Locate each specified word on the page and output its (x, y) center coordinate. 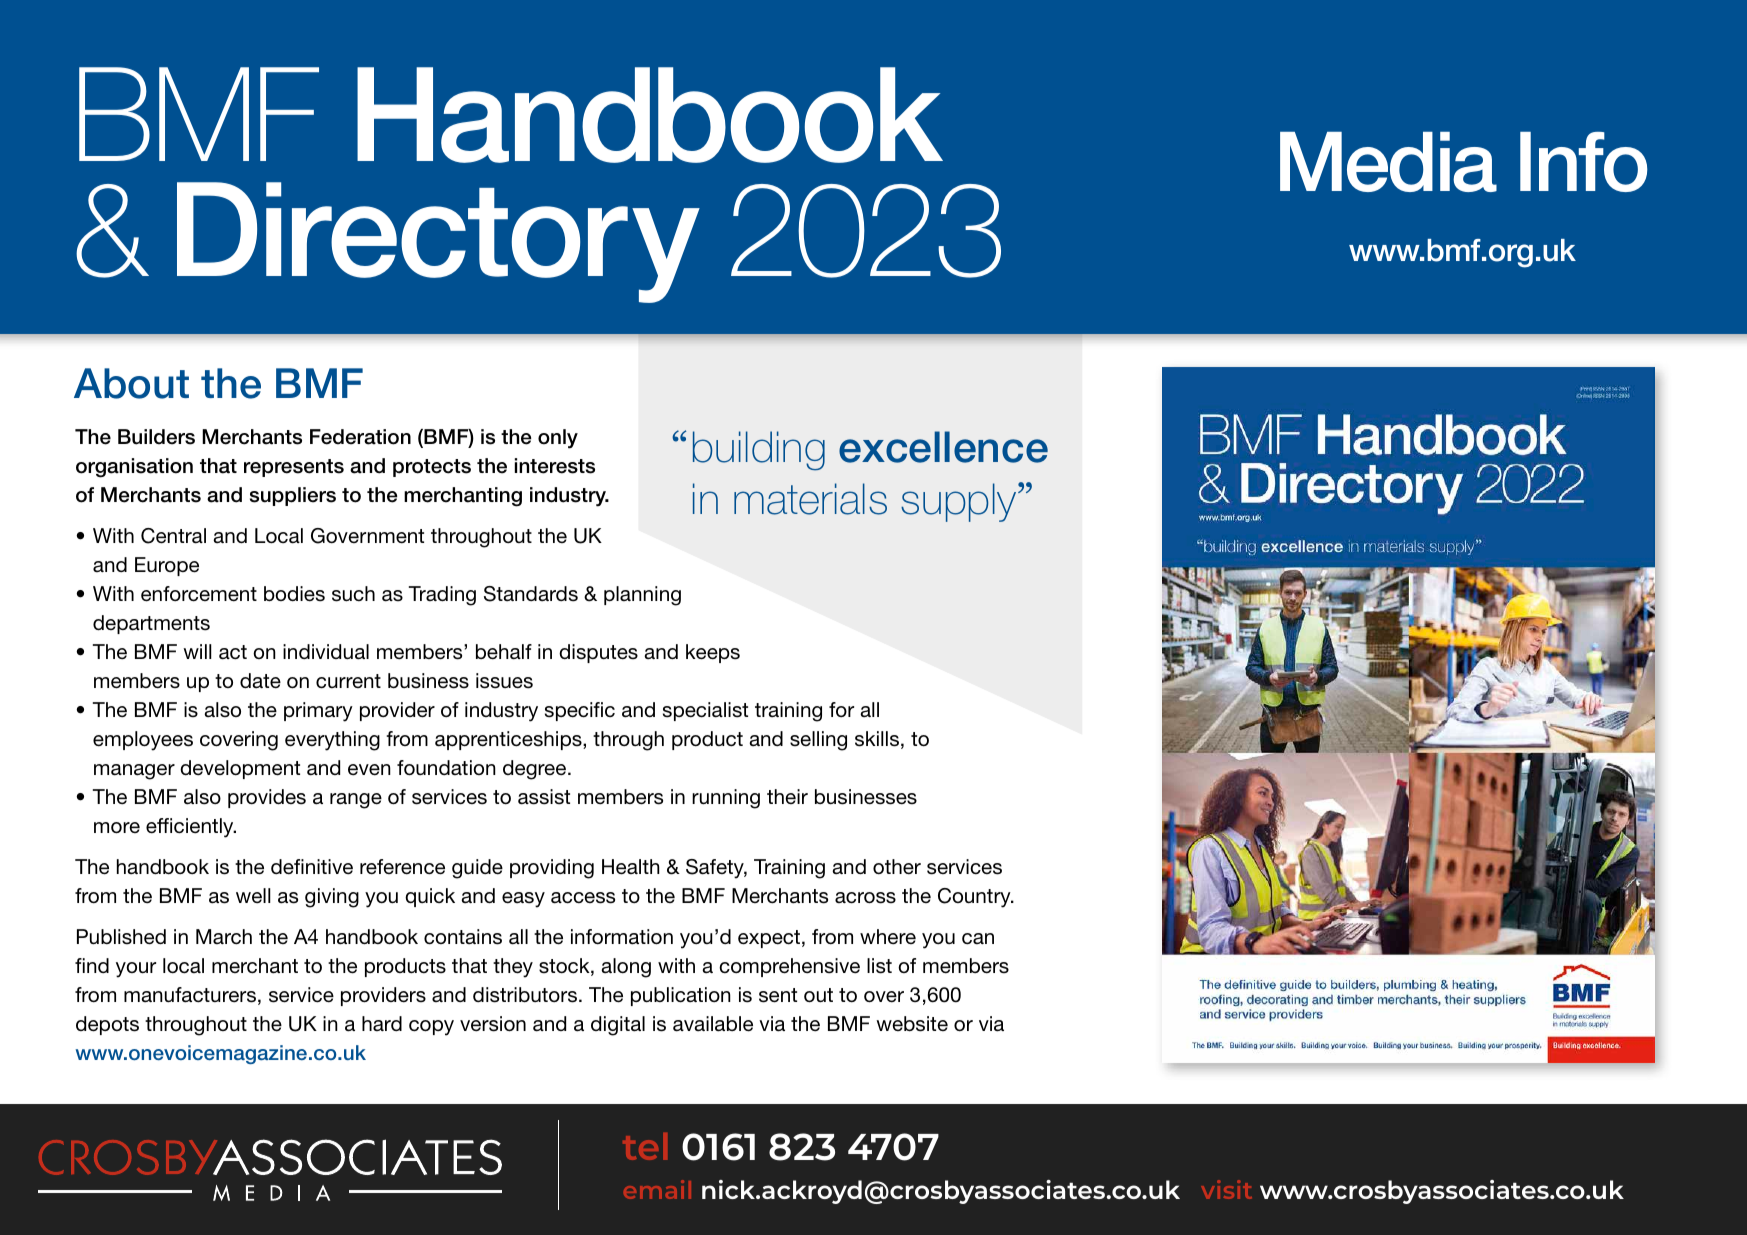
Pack (1584, 162)
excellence (943, 447)
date (260, 681)
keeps (713, 653)
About (131, 383)
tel (645, 1146)
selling (818, 741)
